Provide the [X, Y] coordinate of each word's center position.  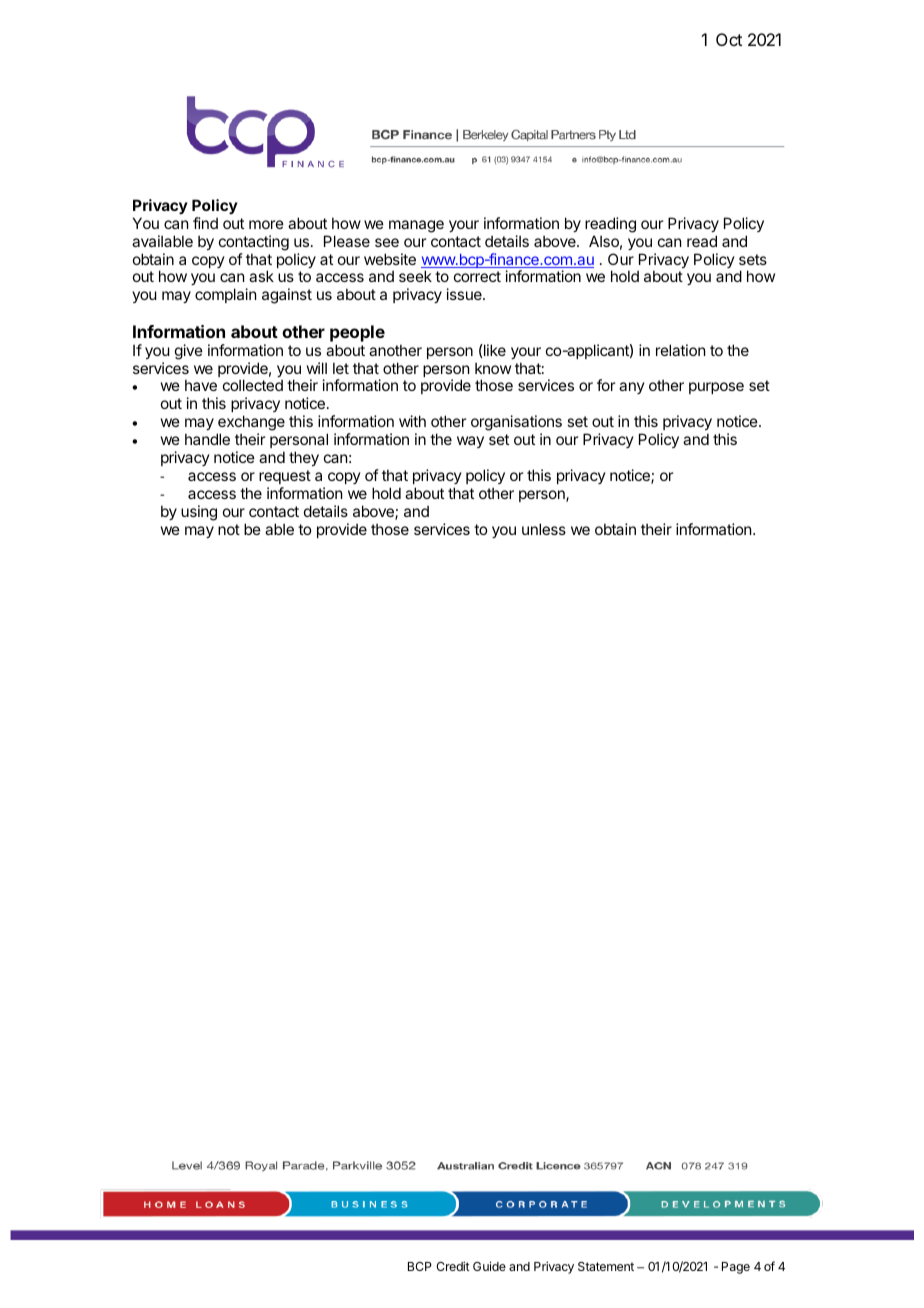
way [470, 442]
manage [416, 226]
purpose [716, 388]
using [199, 513]
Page [736, 1268]
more [266, 224]
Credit [453, 1266]
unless [544, 529]
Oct [729, 39]
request [285, 477]
